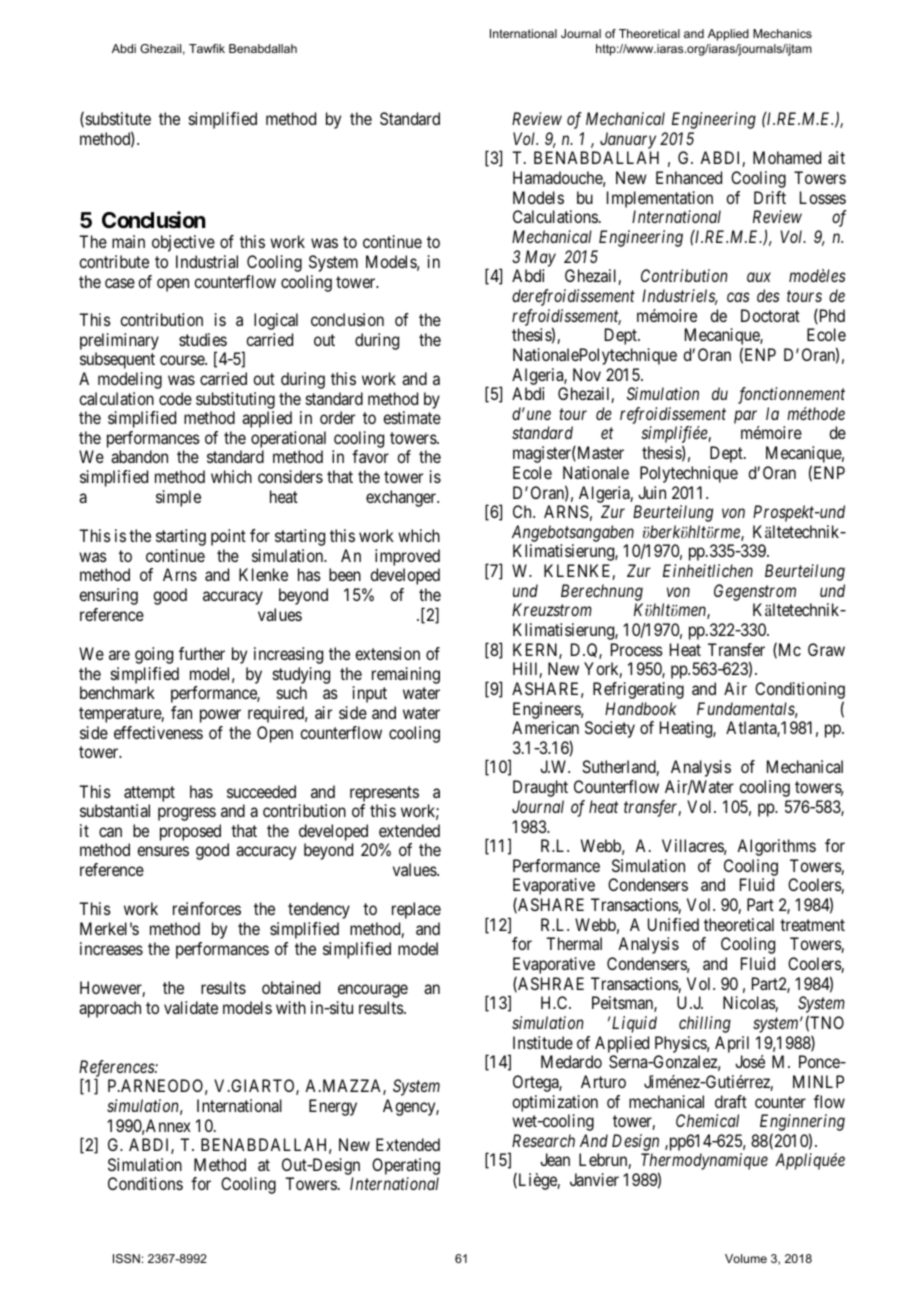 The height and width of the image is (1308, 924). What do you see at coordinates (628, 140) in the image?
I see `January` at bounding box center [628, 140].
